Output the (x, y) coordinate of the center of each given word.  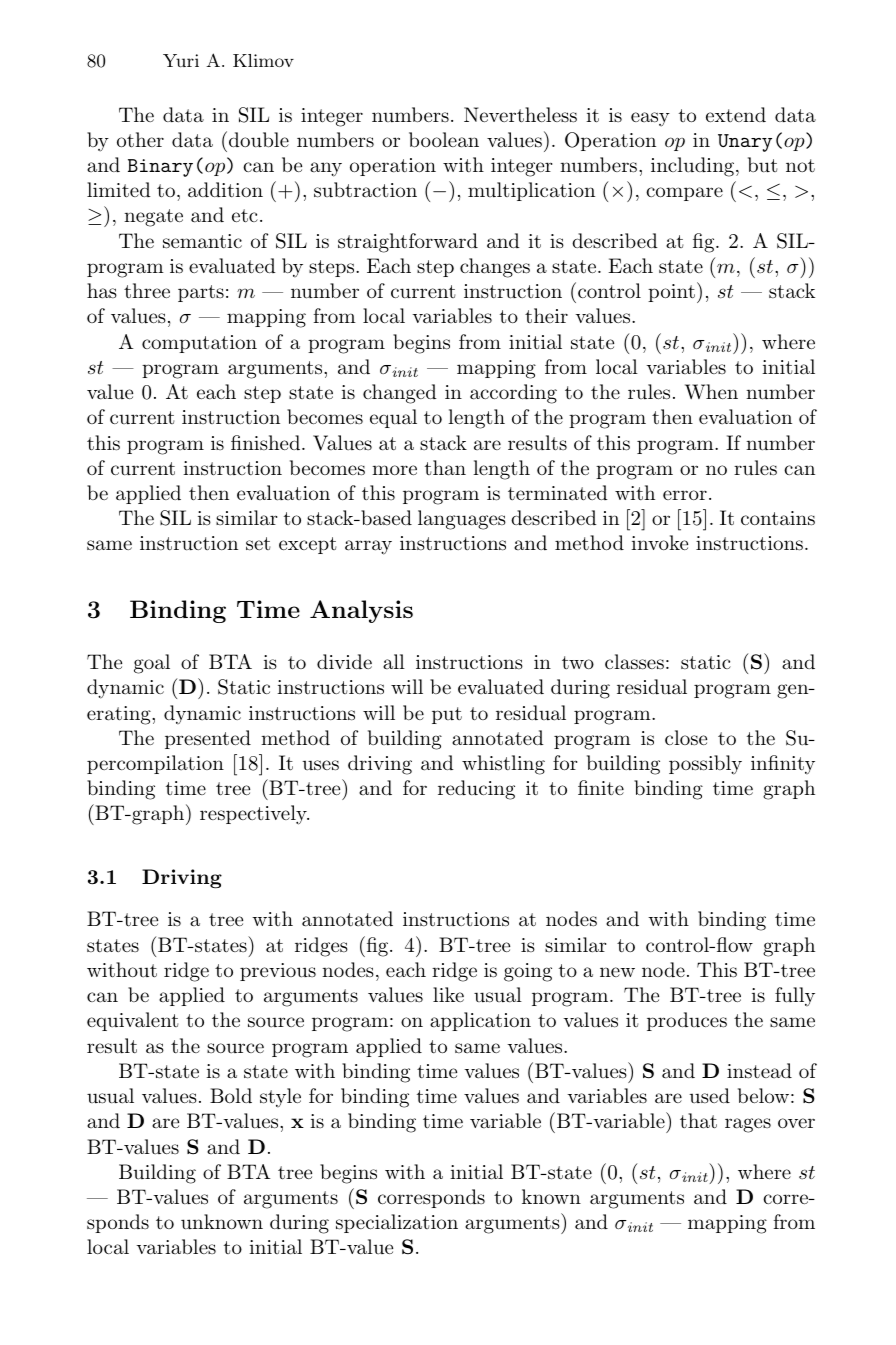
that (698, 1121)
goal (152, 664)
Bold (231, 1096)
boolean (444, 140)
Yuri (181, 60)
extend (736, 114)
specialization (397, 1223)
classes (634, 662)
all (394, 661)
